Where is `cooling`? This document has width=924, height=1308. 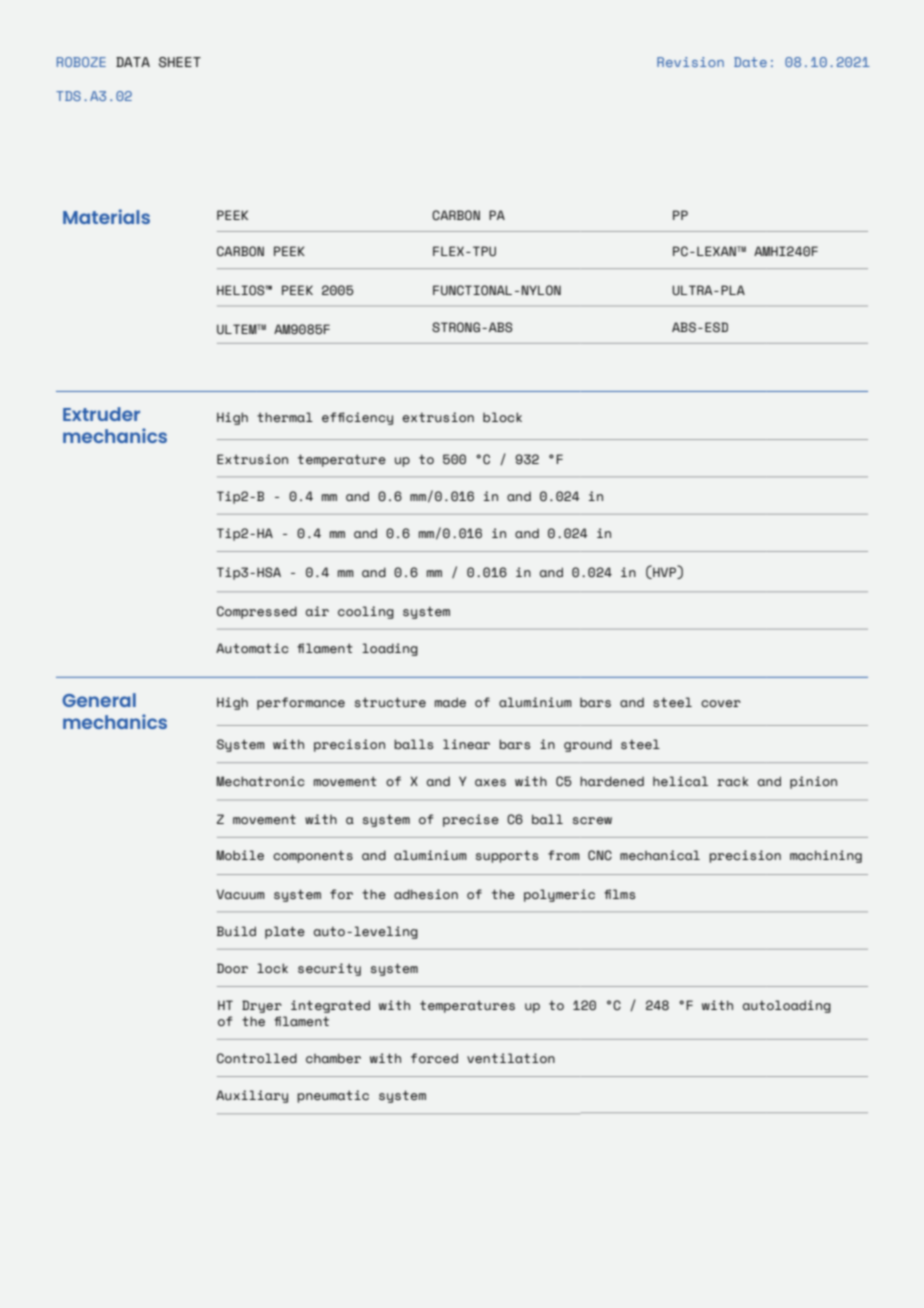 cooling is located at coordinates (366, 612).
